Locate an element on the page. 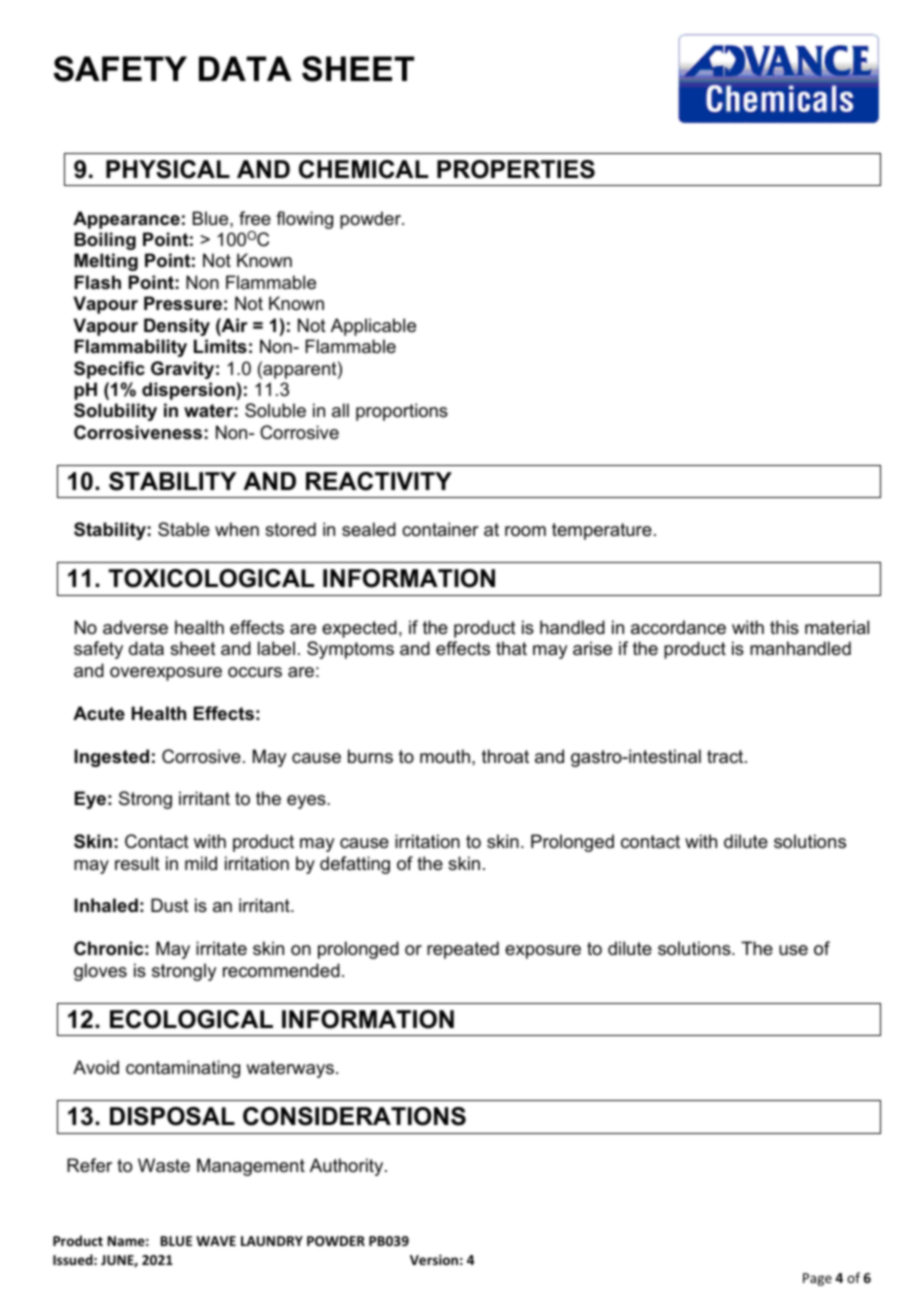  ECOLOGICAL is located at coordinates (191, 1019).
